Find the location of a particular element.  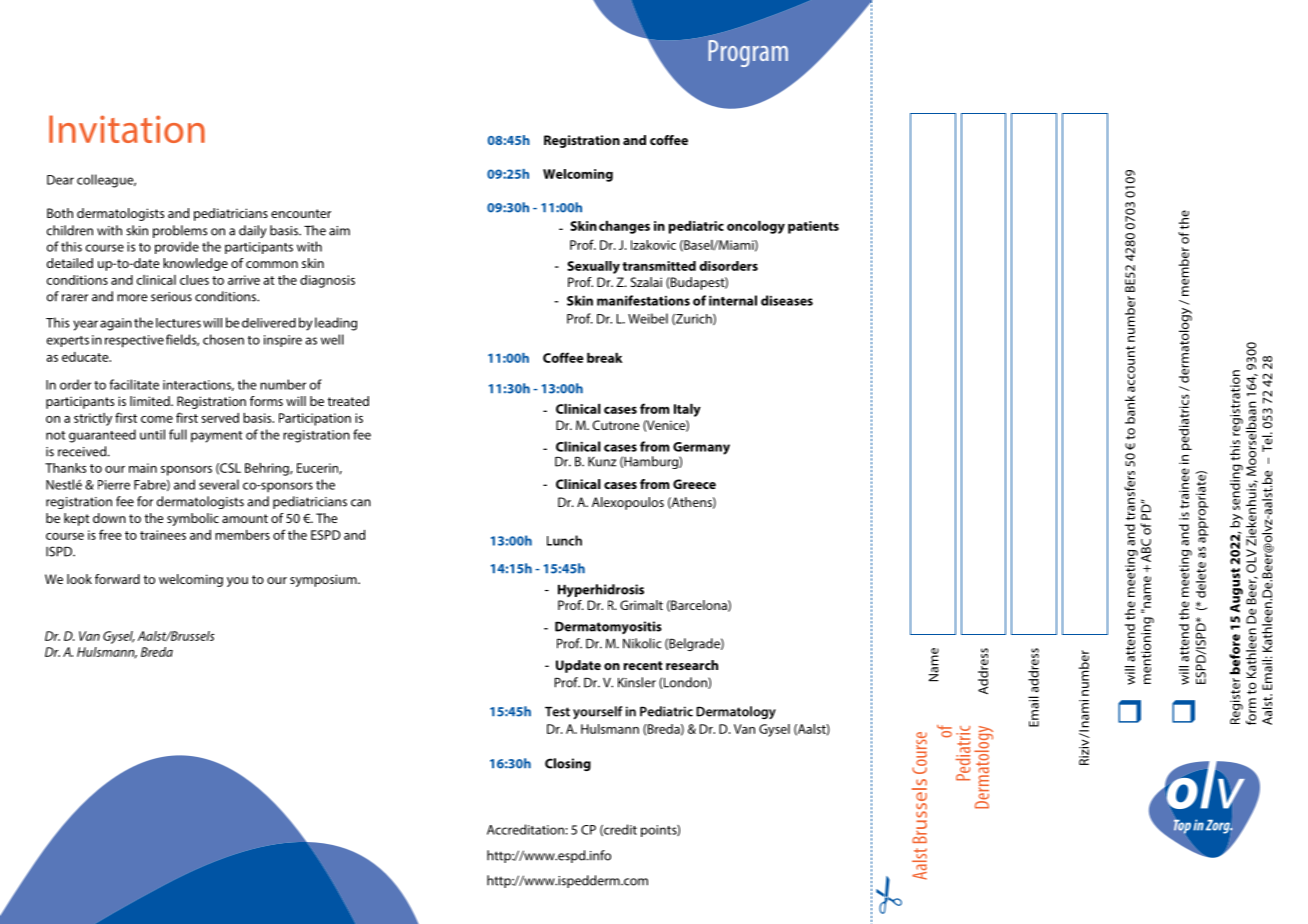

Test is located at coordinates (557, 712).
